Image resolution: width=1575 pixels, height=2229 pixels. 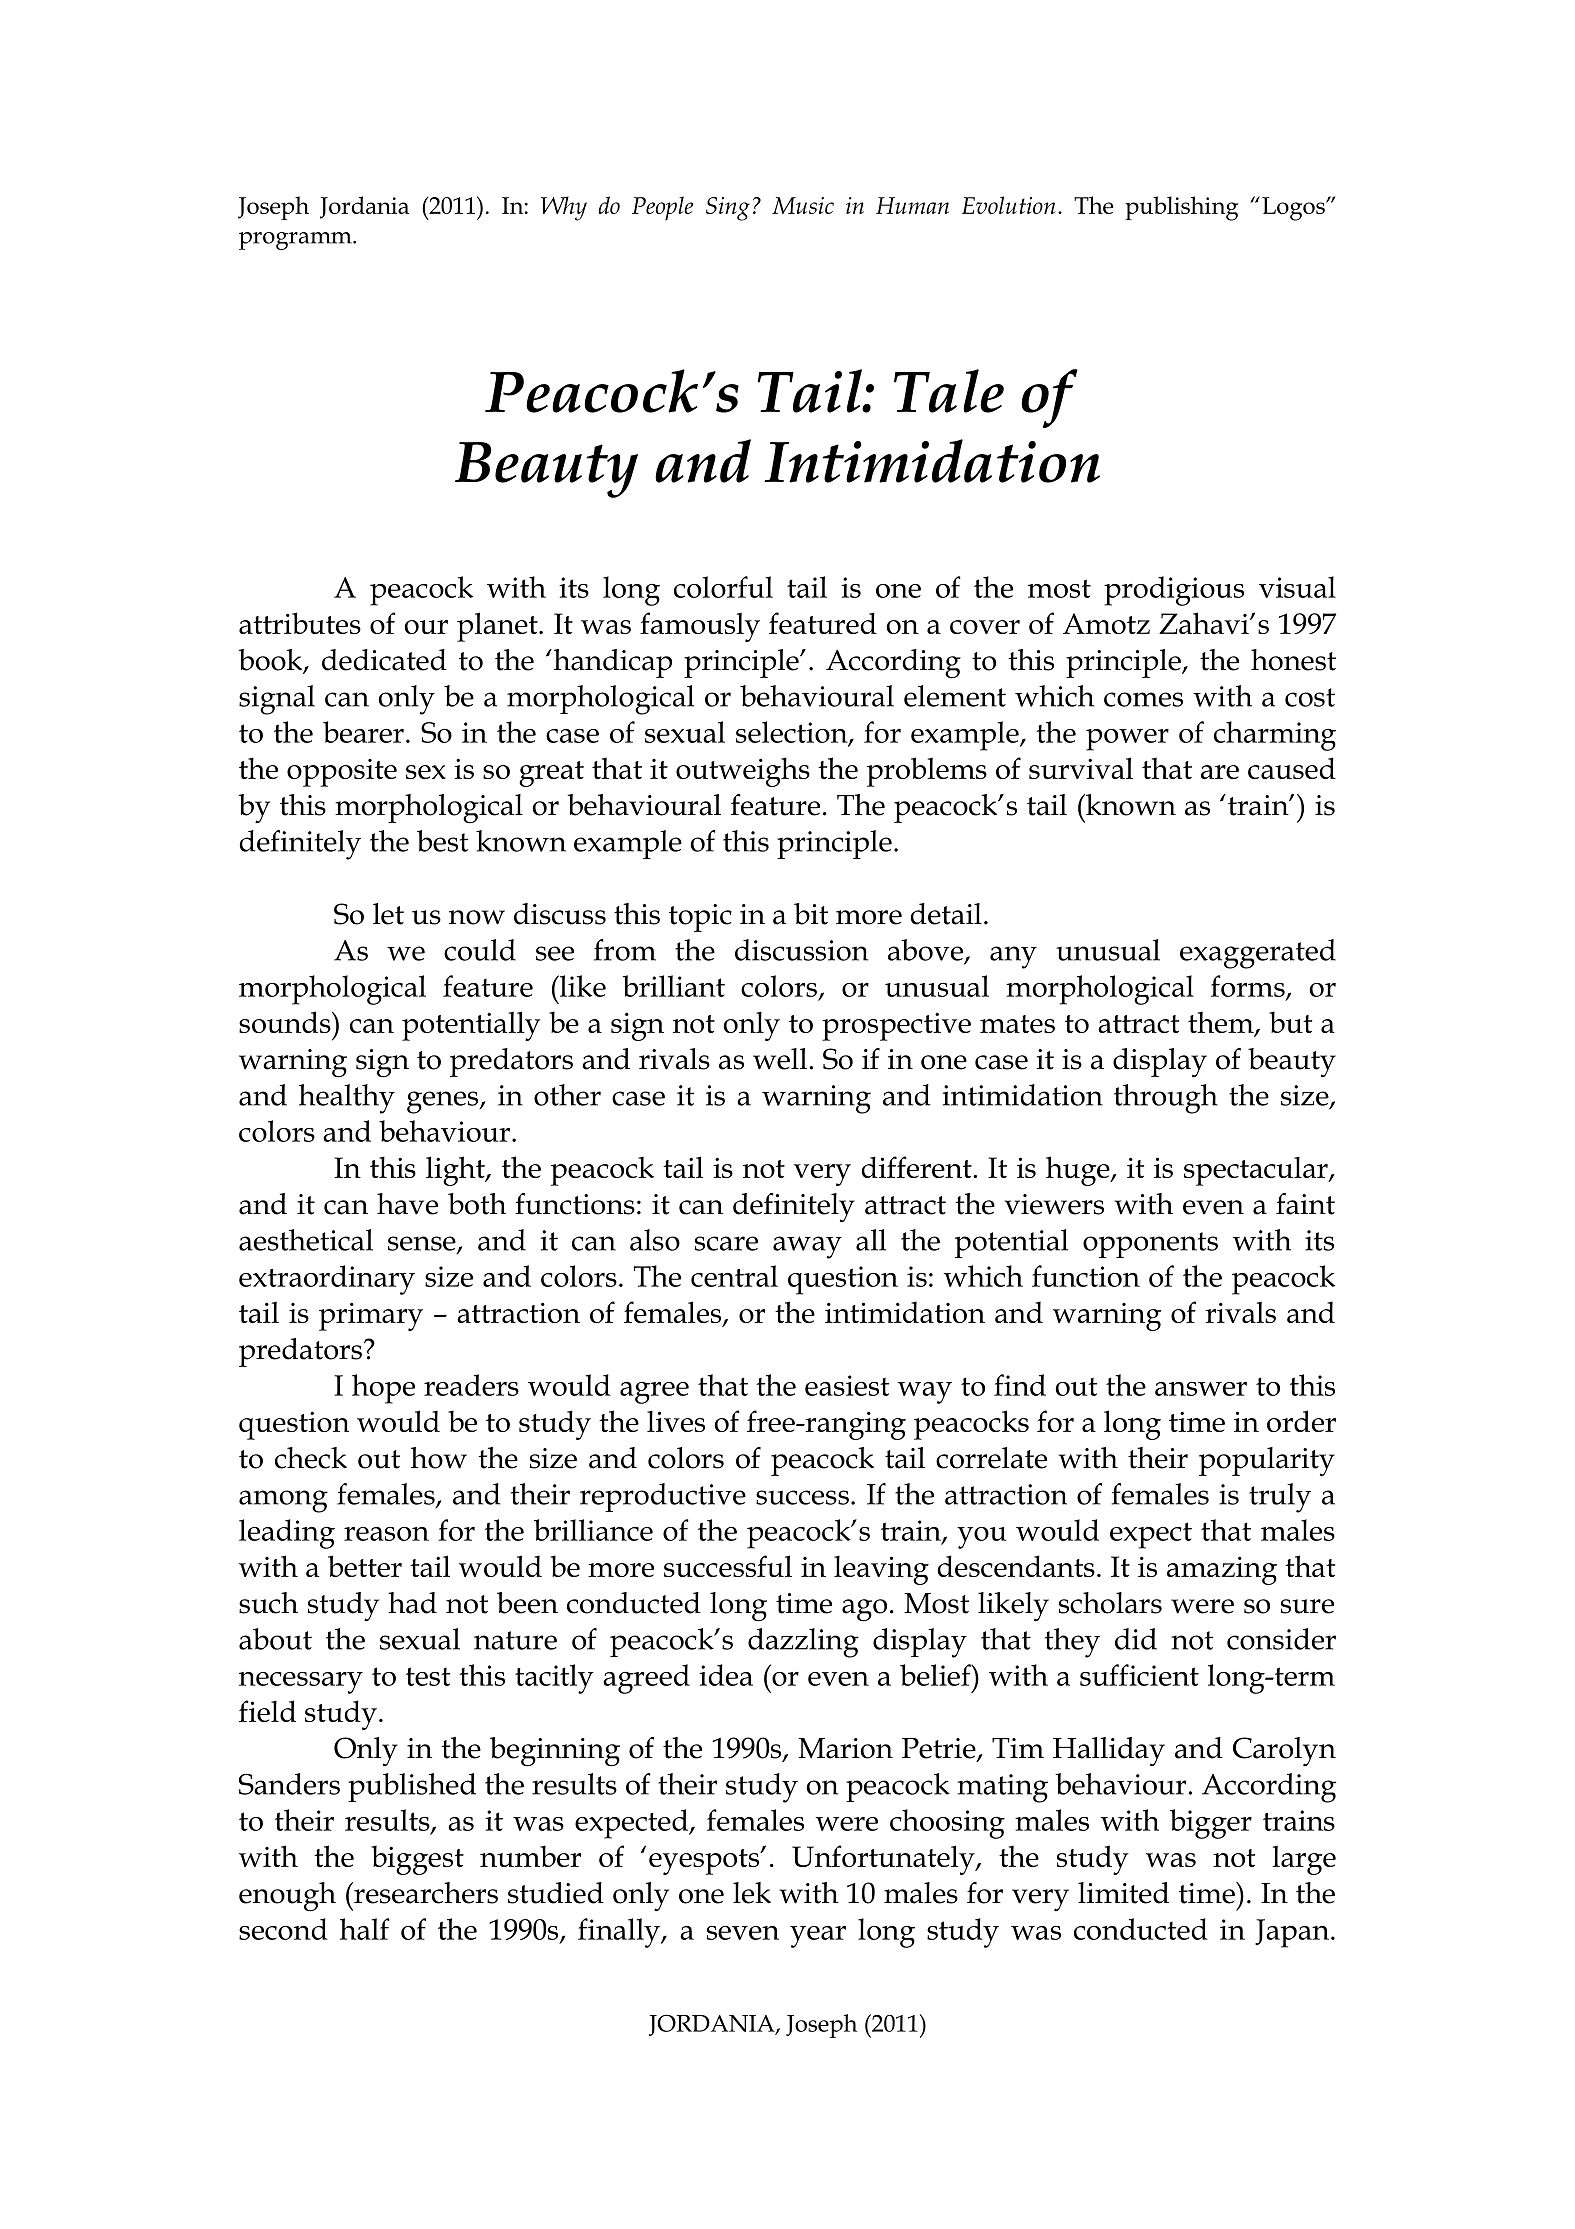 What do you see at coordinates (425, 1893) in the screenshot?
I see `researchers` at bounding box center [425, 1893].
